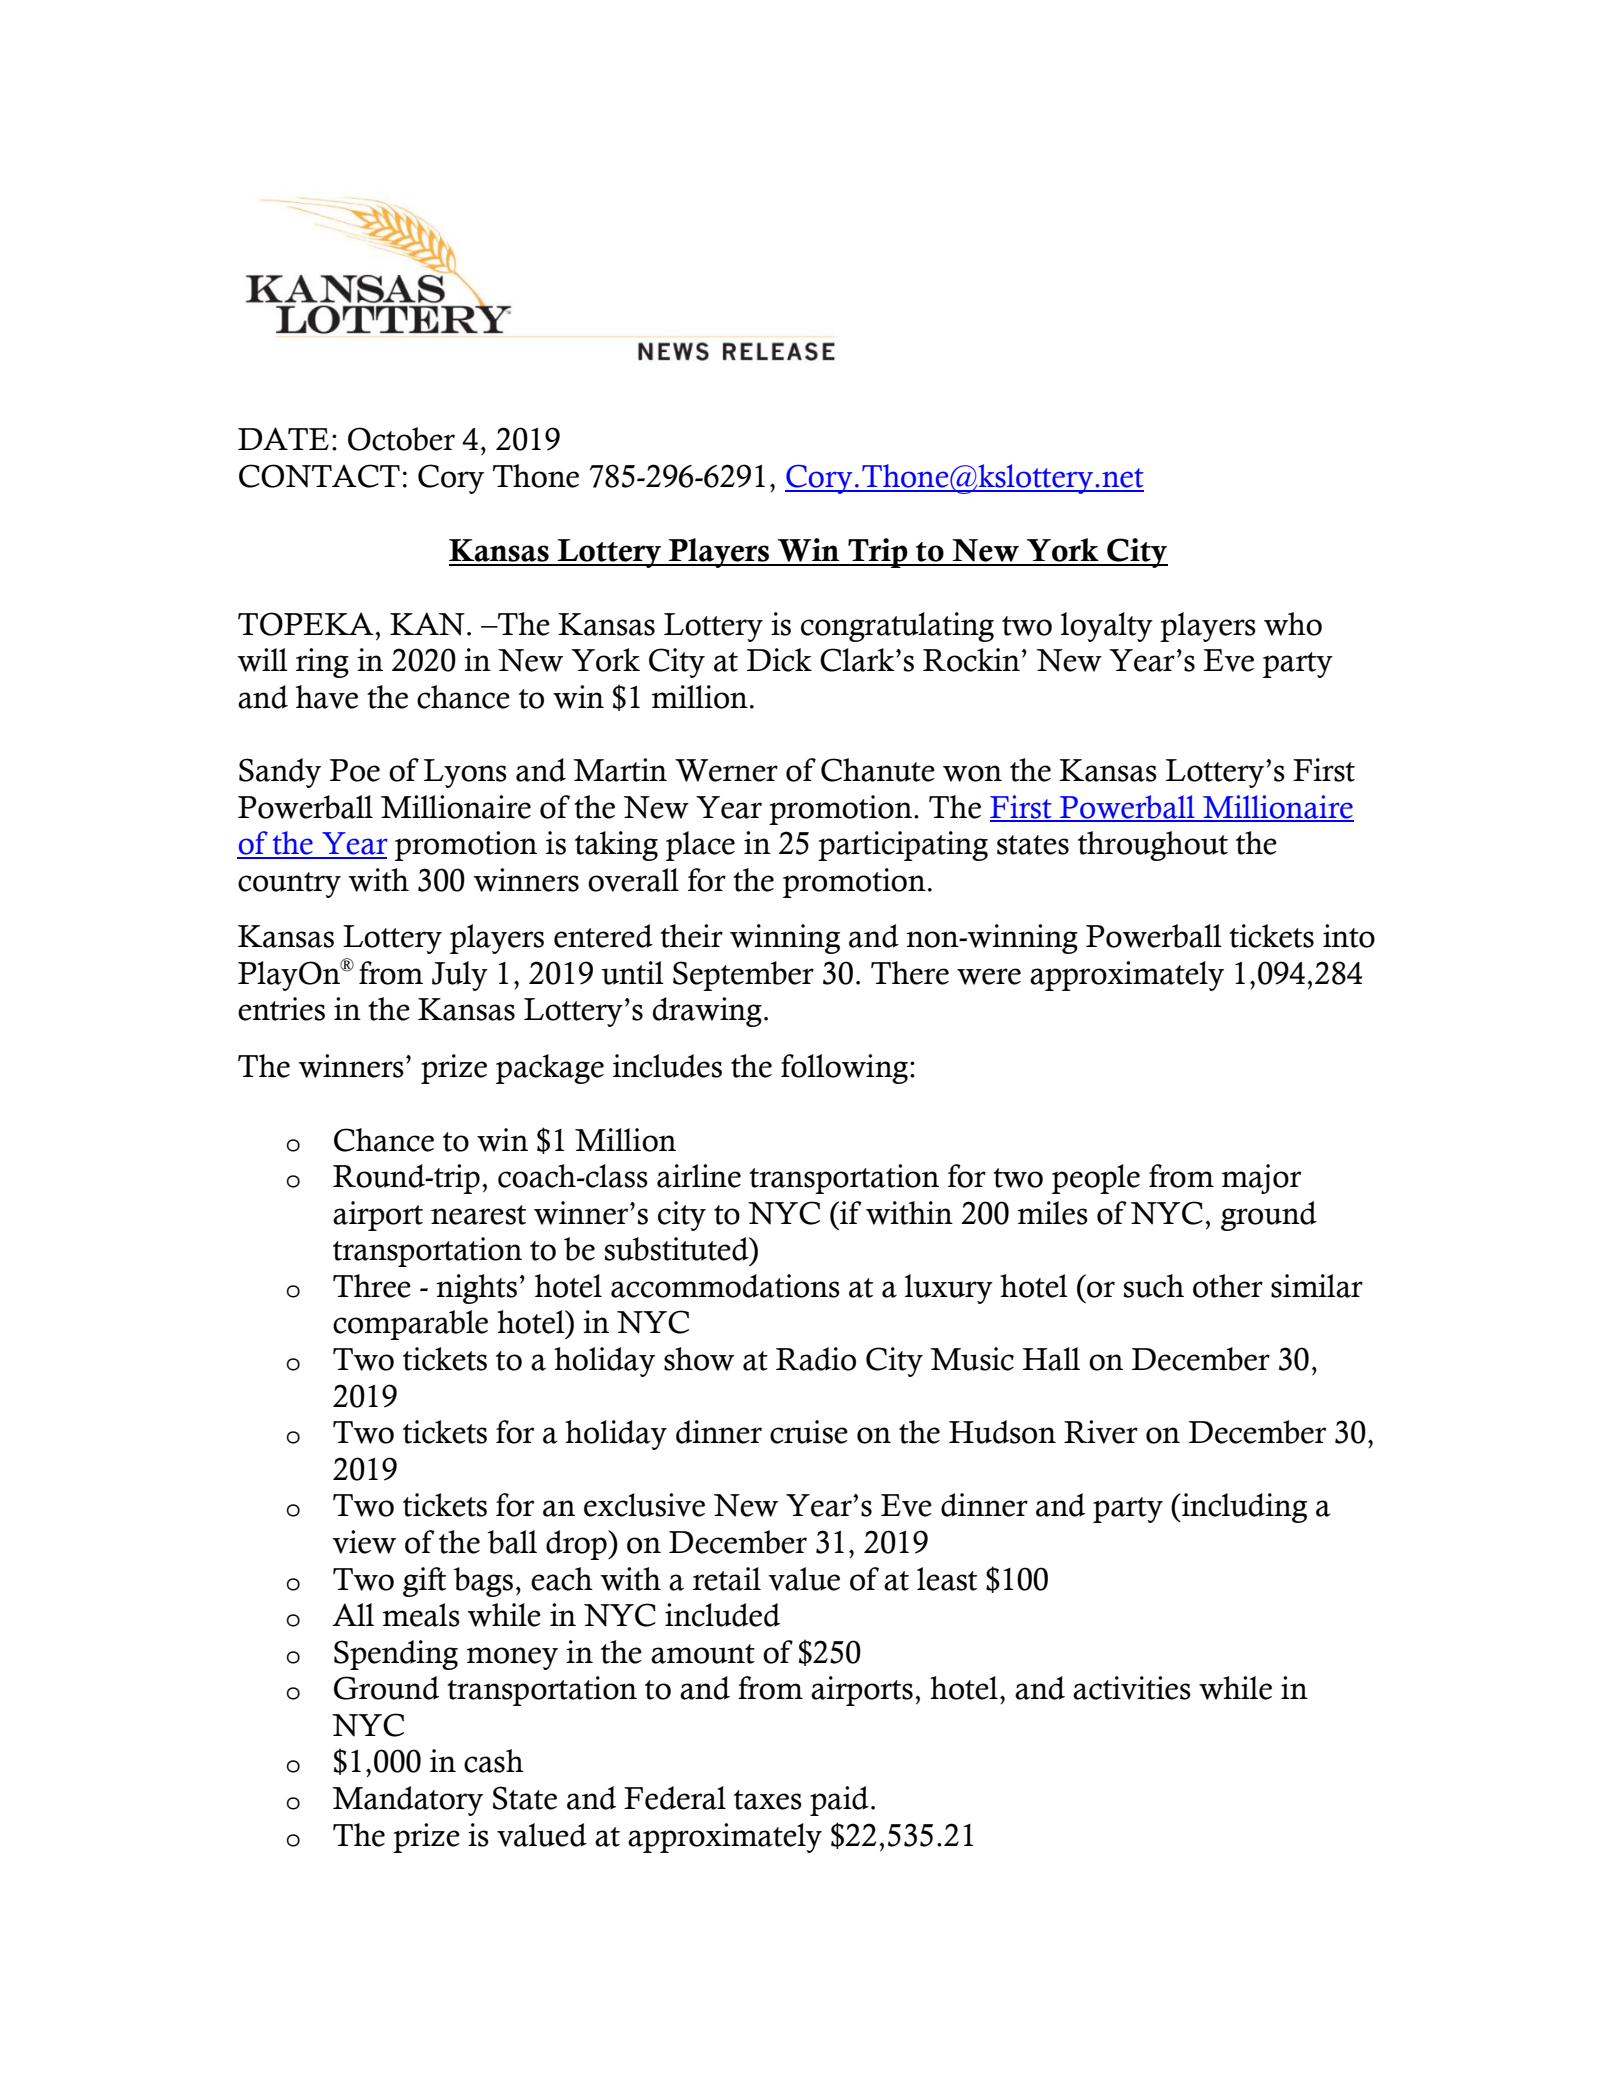 Image resolution: width=1617 pixels, height=2092 pixels. What do you see at coordinates (407, 1801) in the image?
I see `Mandatory` at bounding box center [407, 1801].
